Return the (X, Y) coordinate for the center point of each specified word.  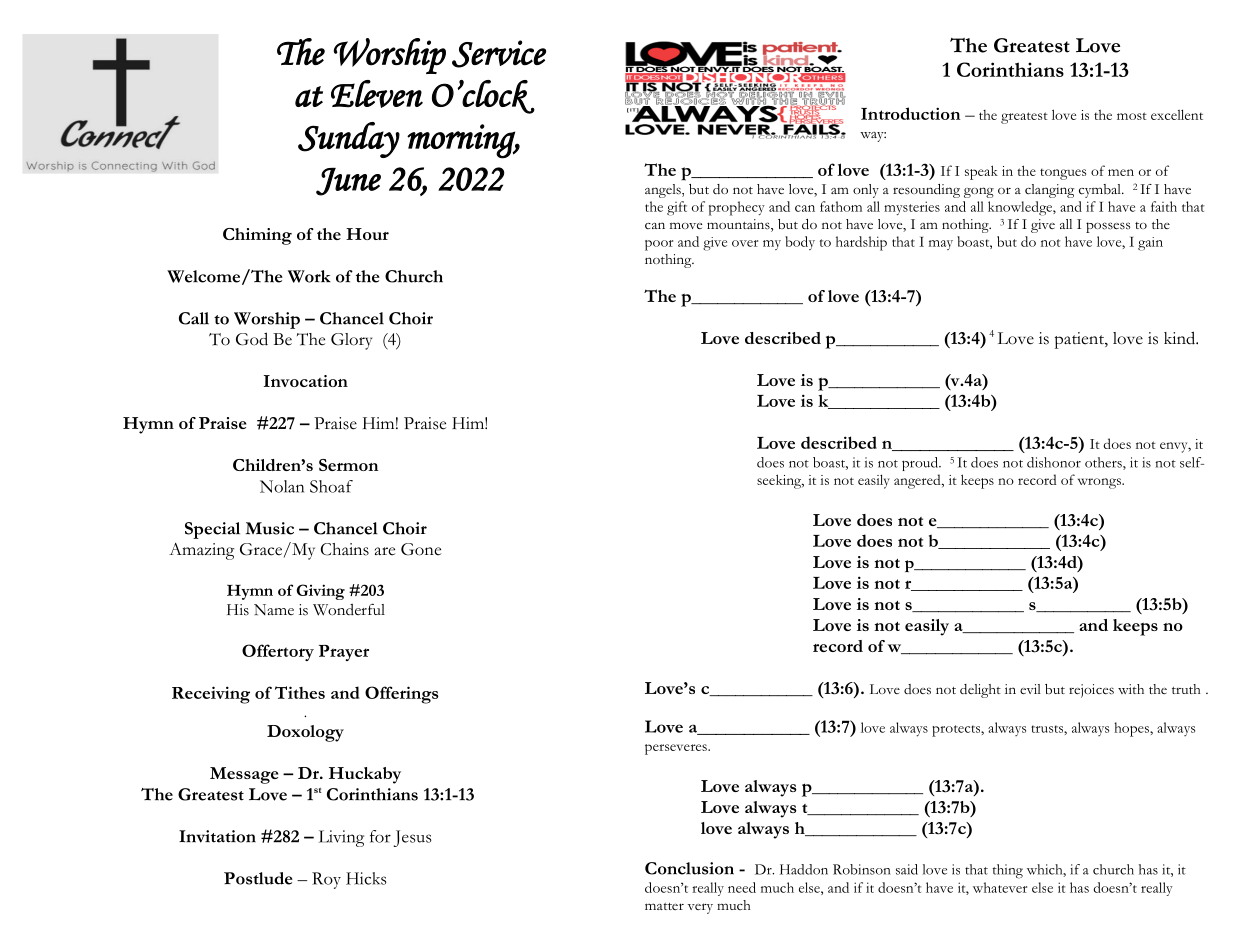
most (1132, 116)
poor (659, 245)
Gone (421, 549)
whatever (1000, 887)
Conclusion (689, 868)
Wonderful (349, 609)
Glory (351, 341)
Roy (326, 880)
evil (1030, 689)
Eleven (377, 94)
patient (1080, 340)
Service (499, 54)
